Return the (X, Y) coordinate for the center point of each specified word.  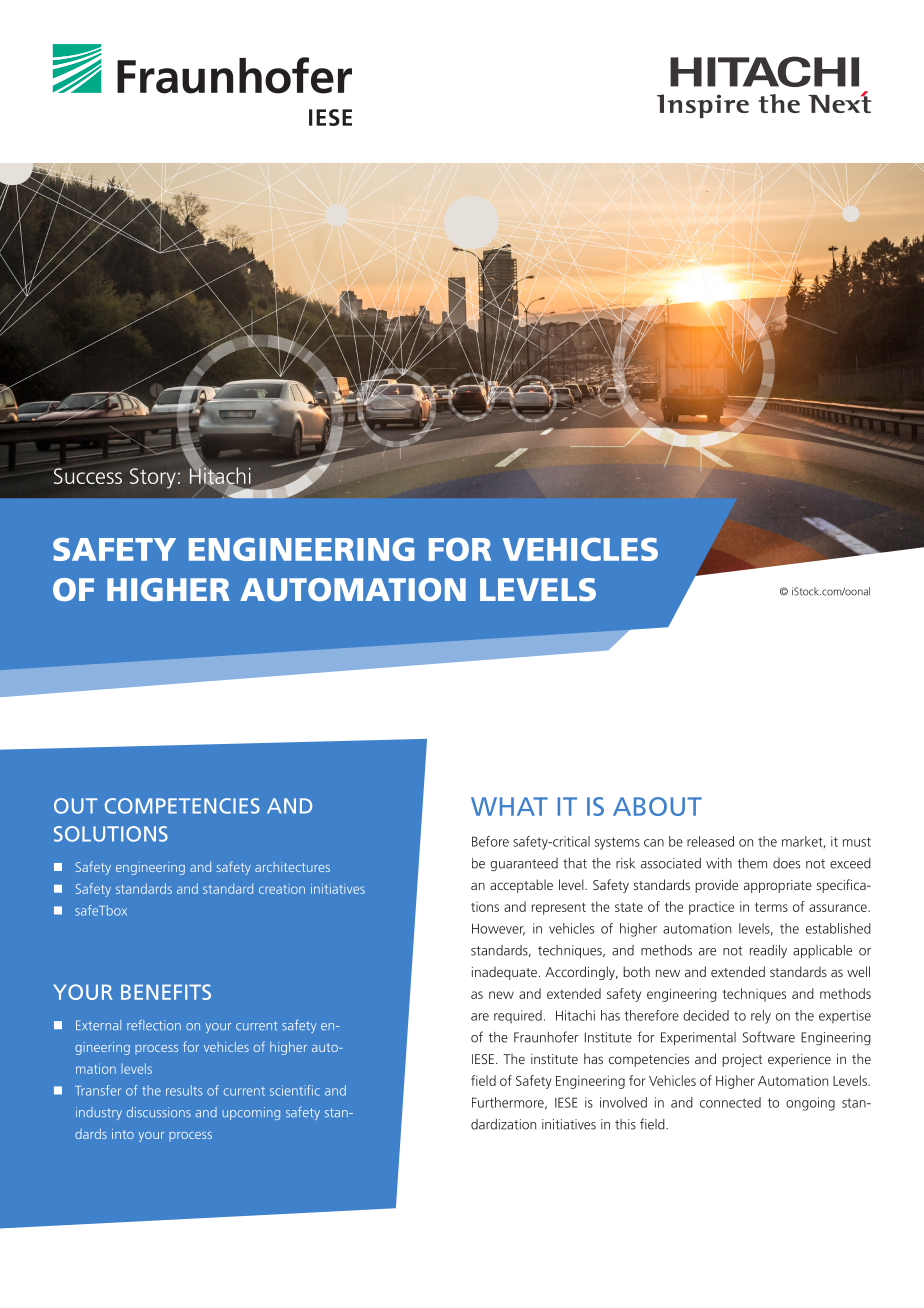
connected (730, 1102)
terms (771, 907)
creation (282, 889)
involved (623, 1102)
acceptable (521, 886)
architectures (292, 867)
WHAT (509, 806)
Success (88, 476)
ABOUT (657, 806)
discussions (159, 1112)
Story (153, 478)
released (710, 841)
